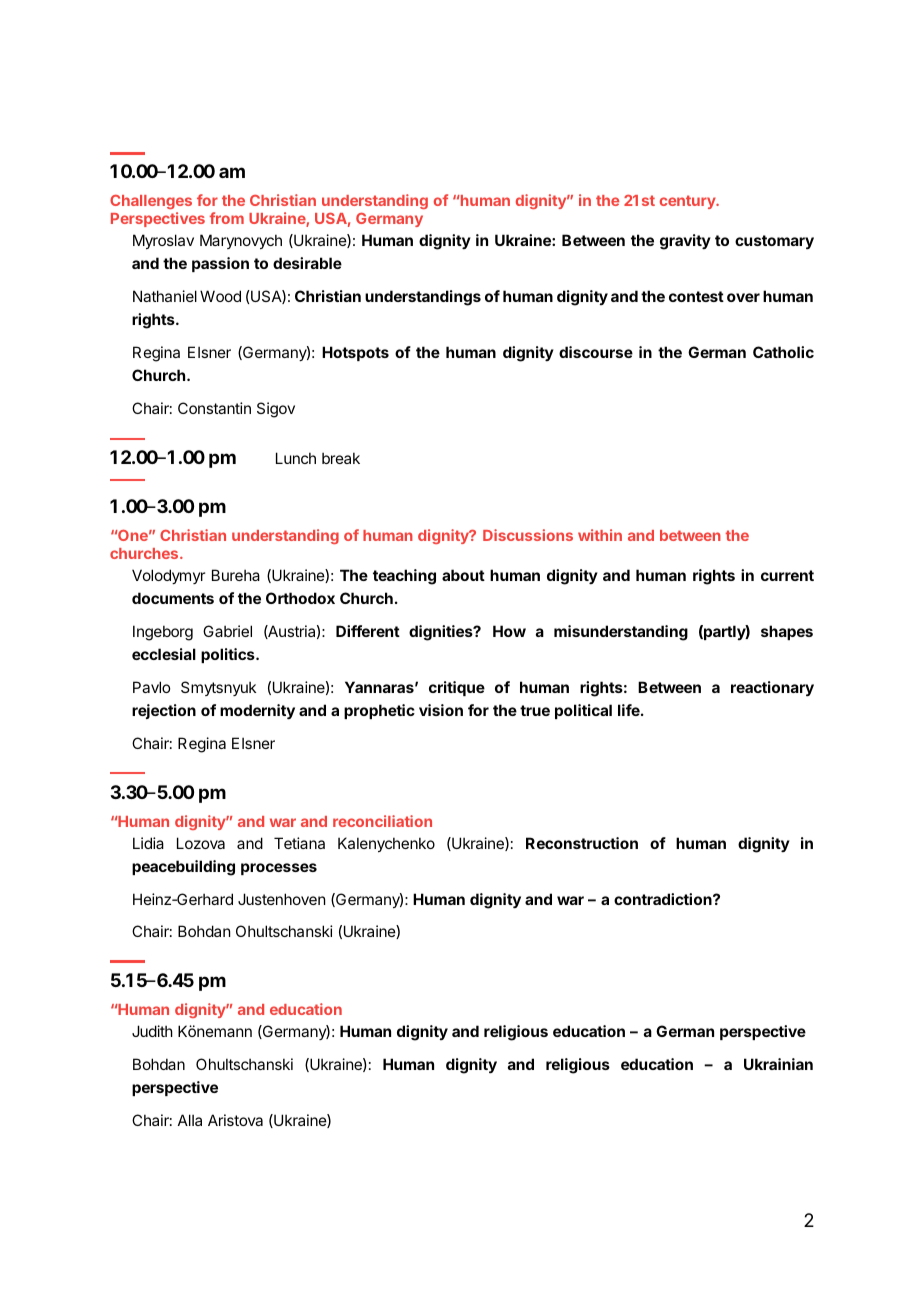 The image size is (924, 1308). What do you see at coordinates (664, 899) in the screenshot?
I see `contradiction` at bounding box center [664, 899].
